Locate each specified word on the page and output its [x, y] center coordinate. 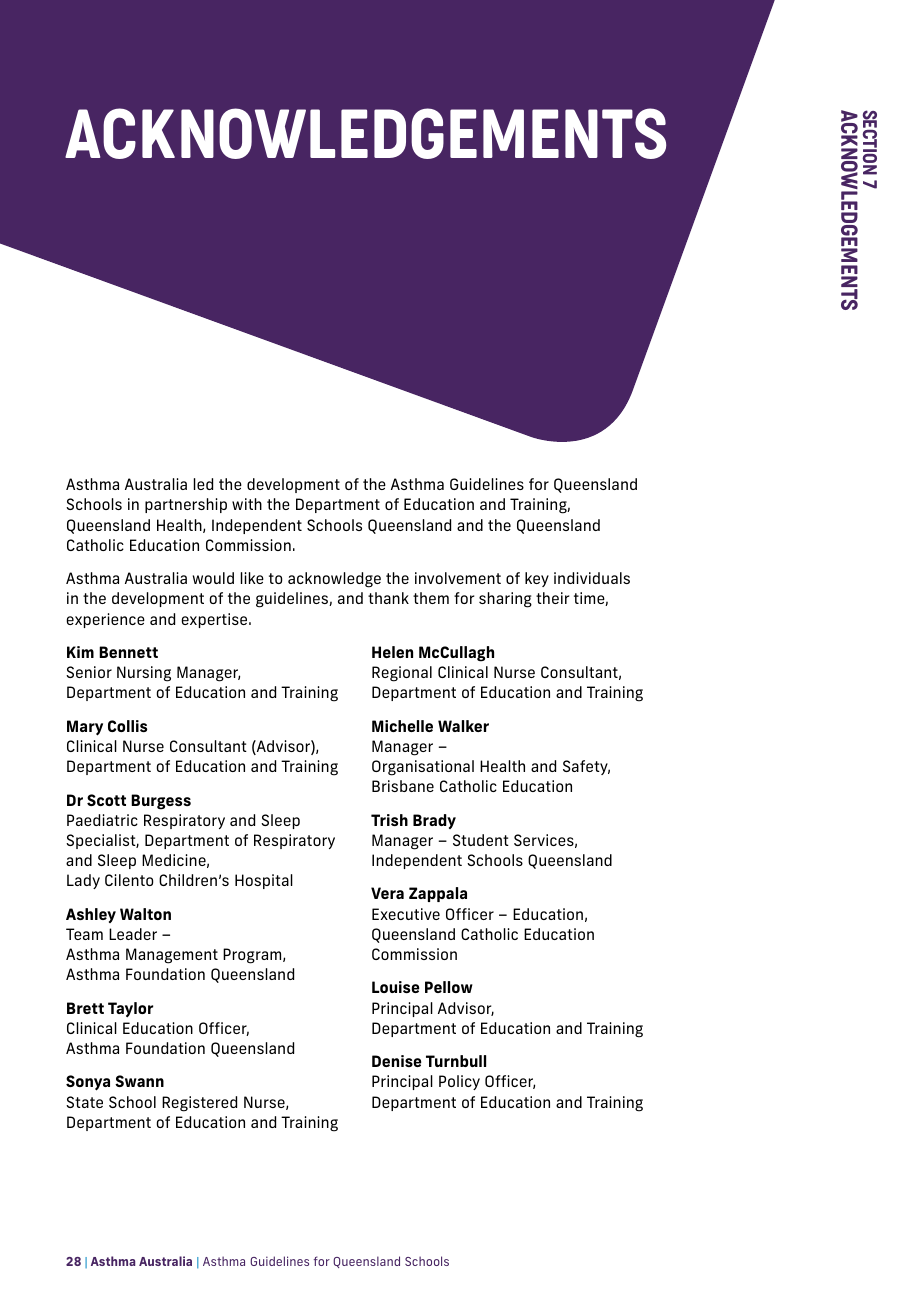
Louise [395, 987]
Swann [139, 1081]
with [247, 504]
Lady [83, 881]
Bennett [128, 652]
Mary [85, 728]
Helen [392, 652]
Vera [387, 893]
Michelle [402, 726]
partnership [186, 505]
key [537, 579]
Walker [463, 726]
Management [172, 956]
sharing [505, 600]
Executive [406, 914]
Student [481, 840]
